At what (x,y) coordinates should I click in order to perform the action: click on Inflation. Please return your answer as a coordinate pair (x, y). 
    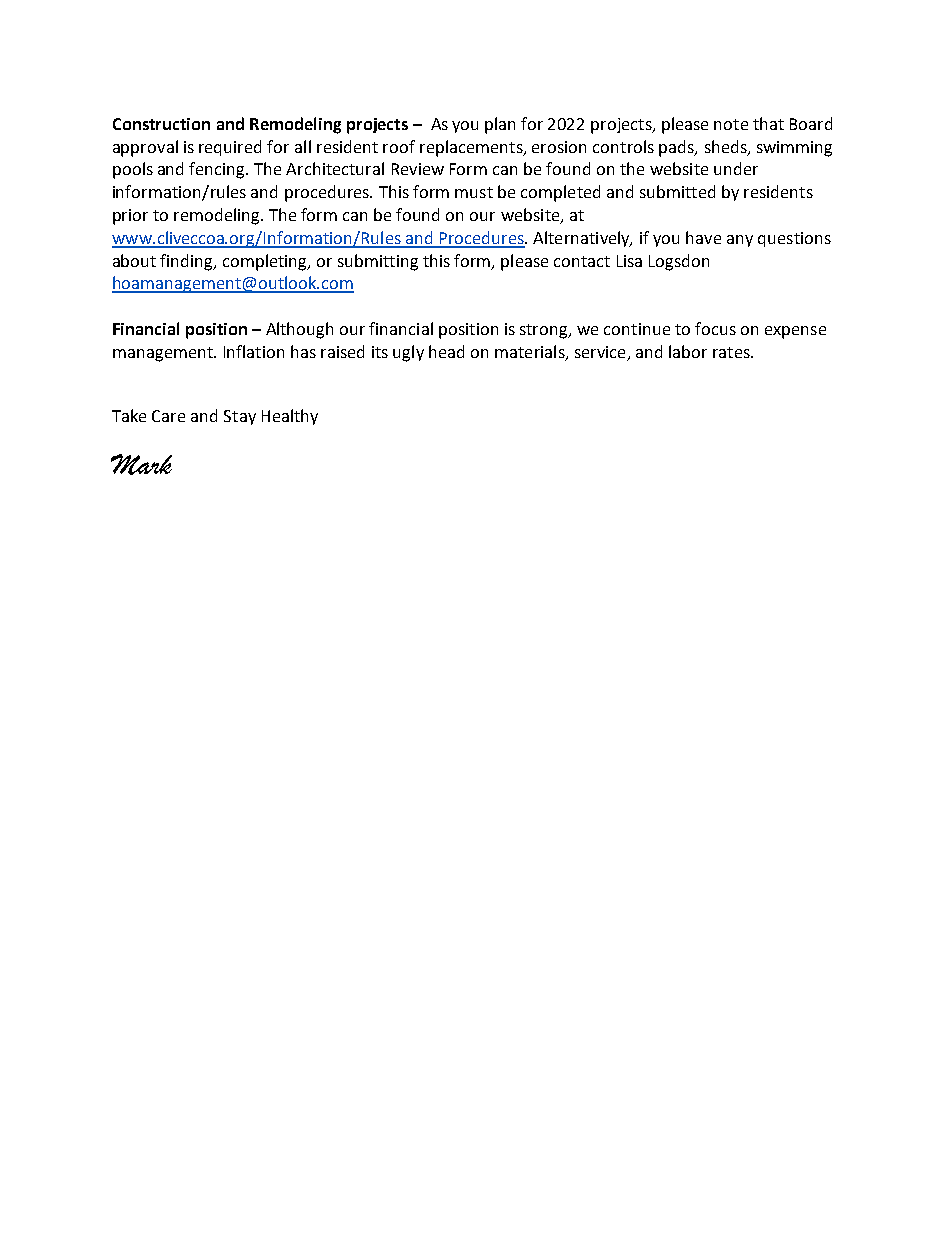
    Looking at the image, I should click on (254, 351).
